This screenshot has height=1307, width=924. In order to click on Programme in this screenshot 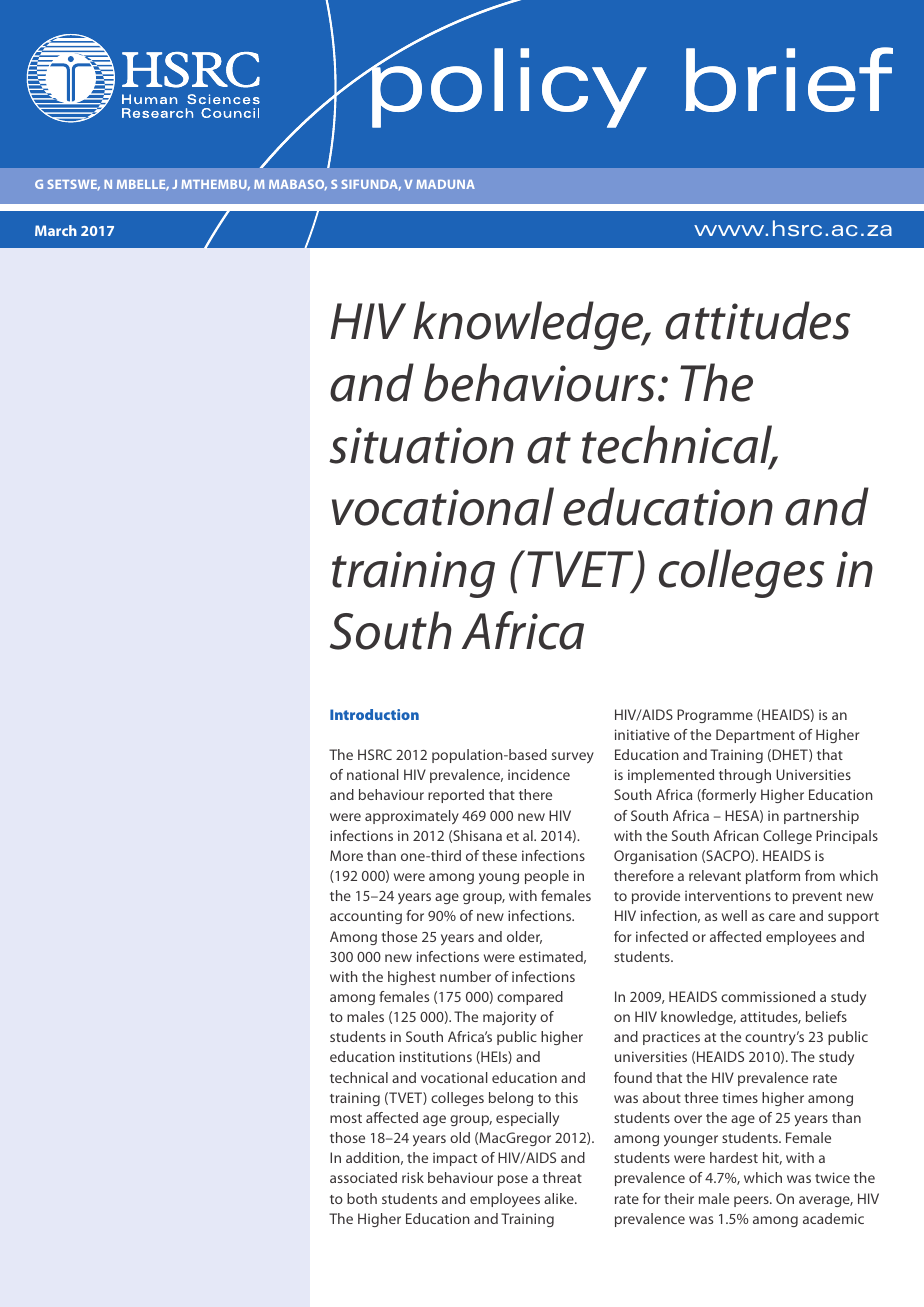, I will do `click(715, 716)`.
